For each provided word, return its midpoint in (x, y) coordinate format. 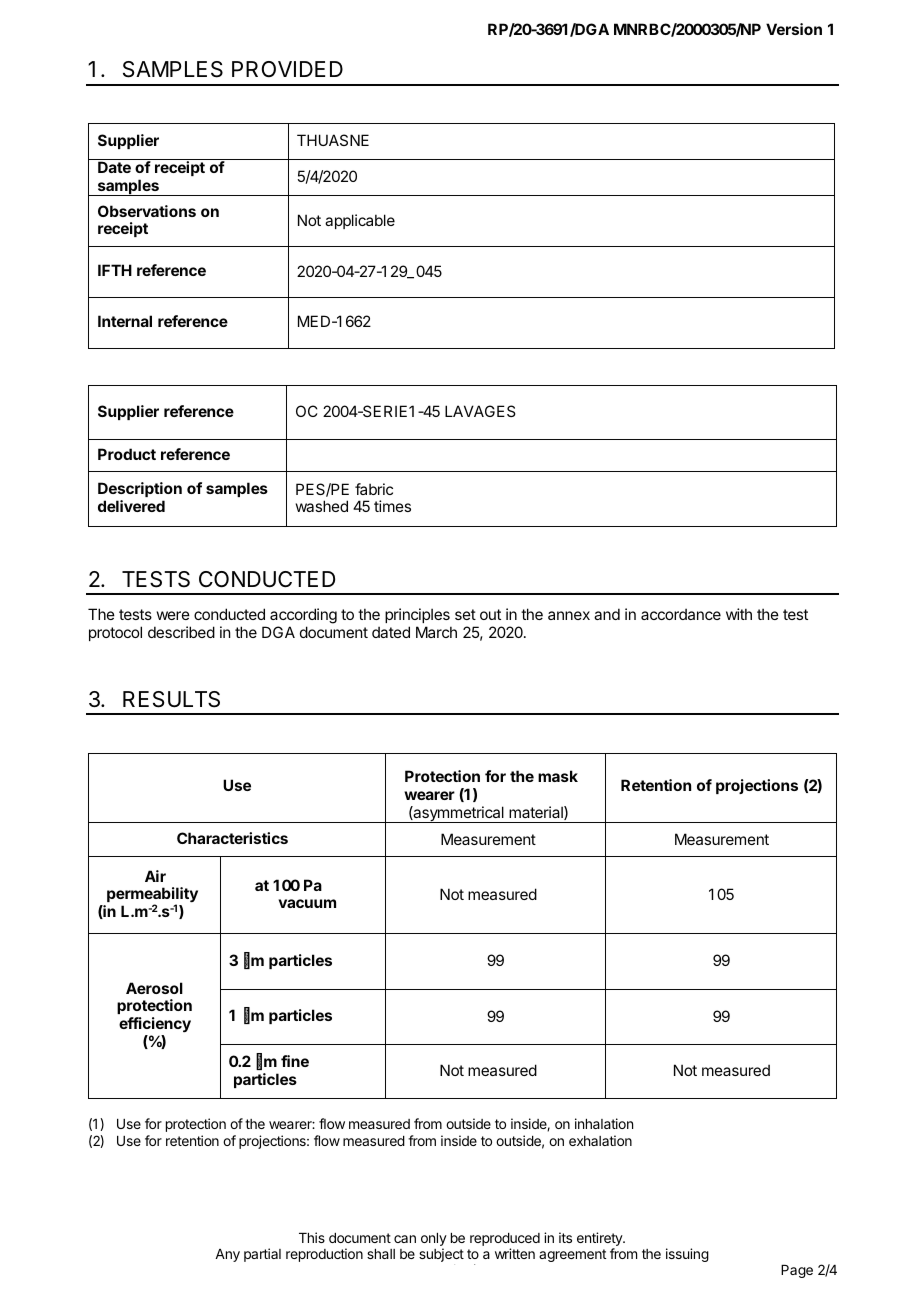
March (436, 632)
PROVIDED (287, 69)
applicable (360, 221)
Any (227, 1255)
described (181, 632)
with (739, 614)
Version (794, 29)
